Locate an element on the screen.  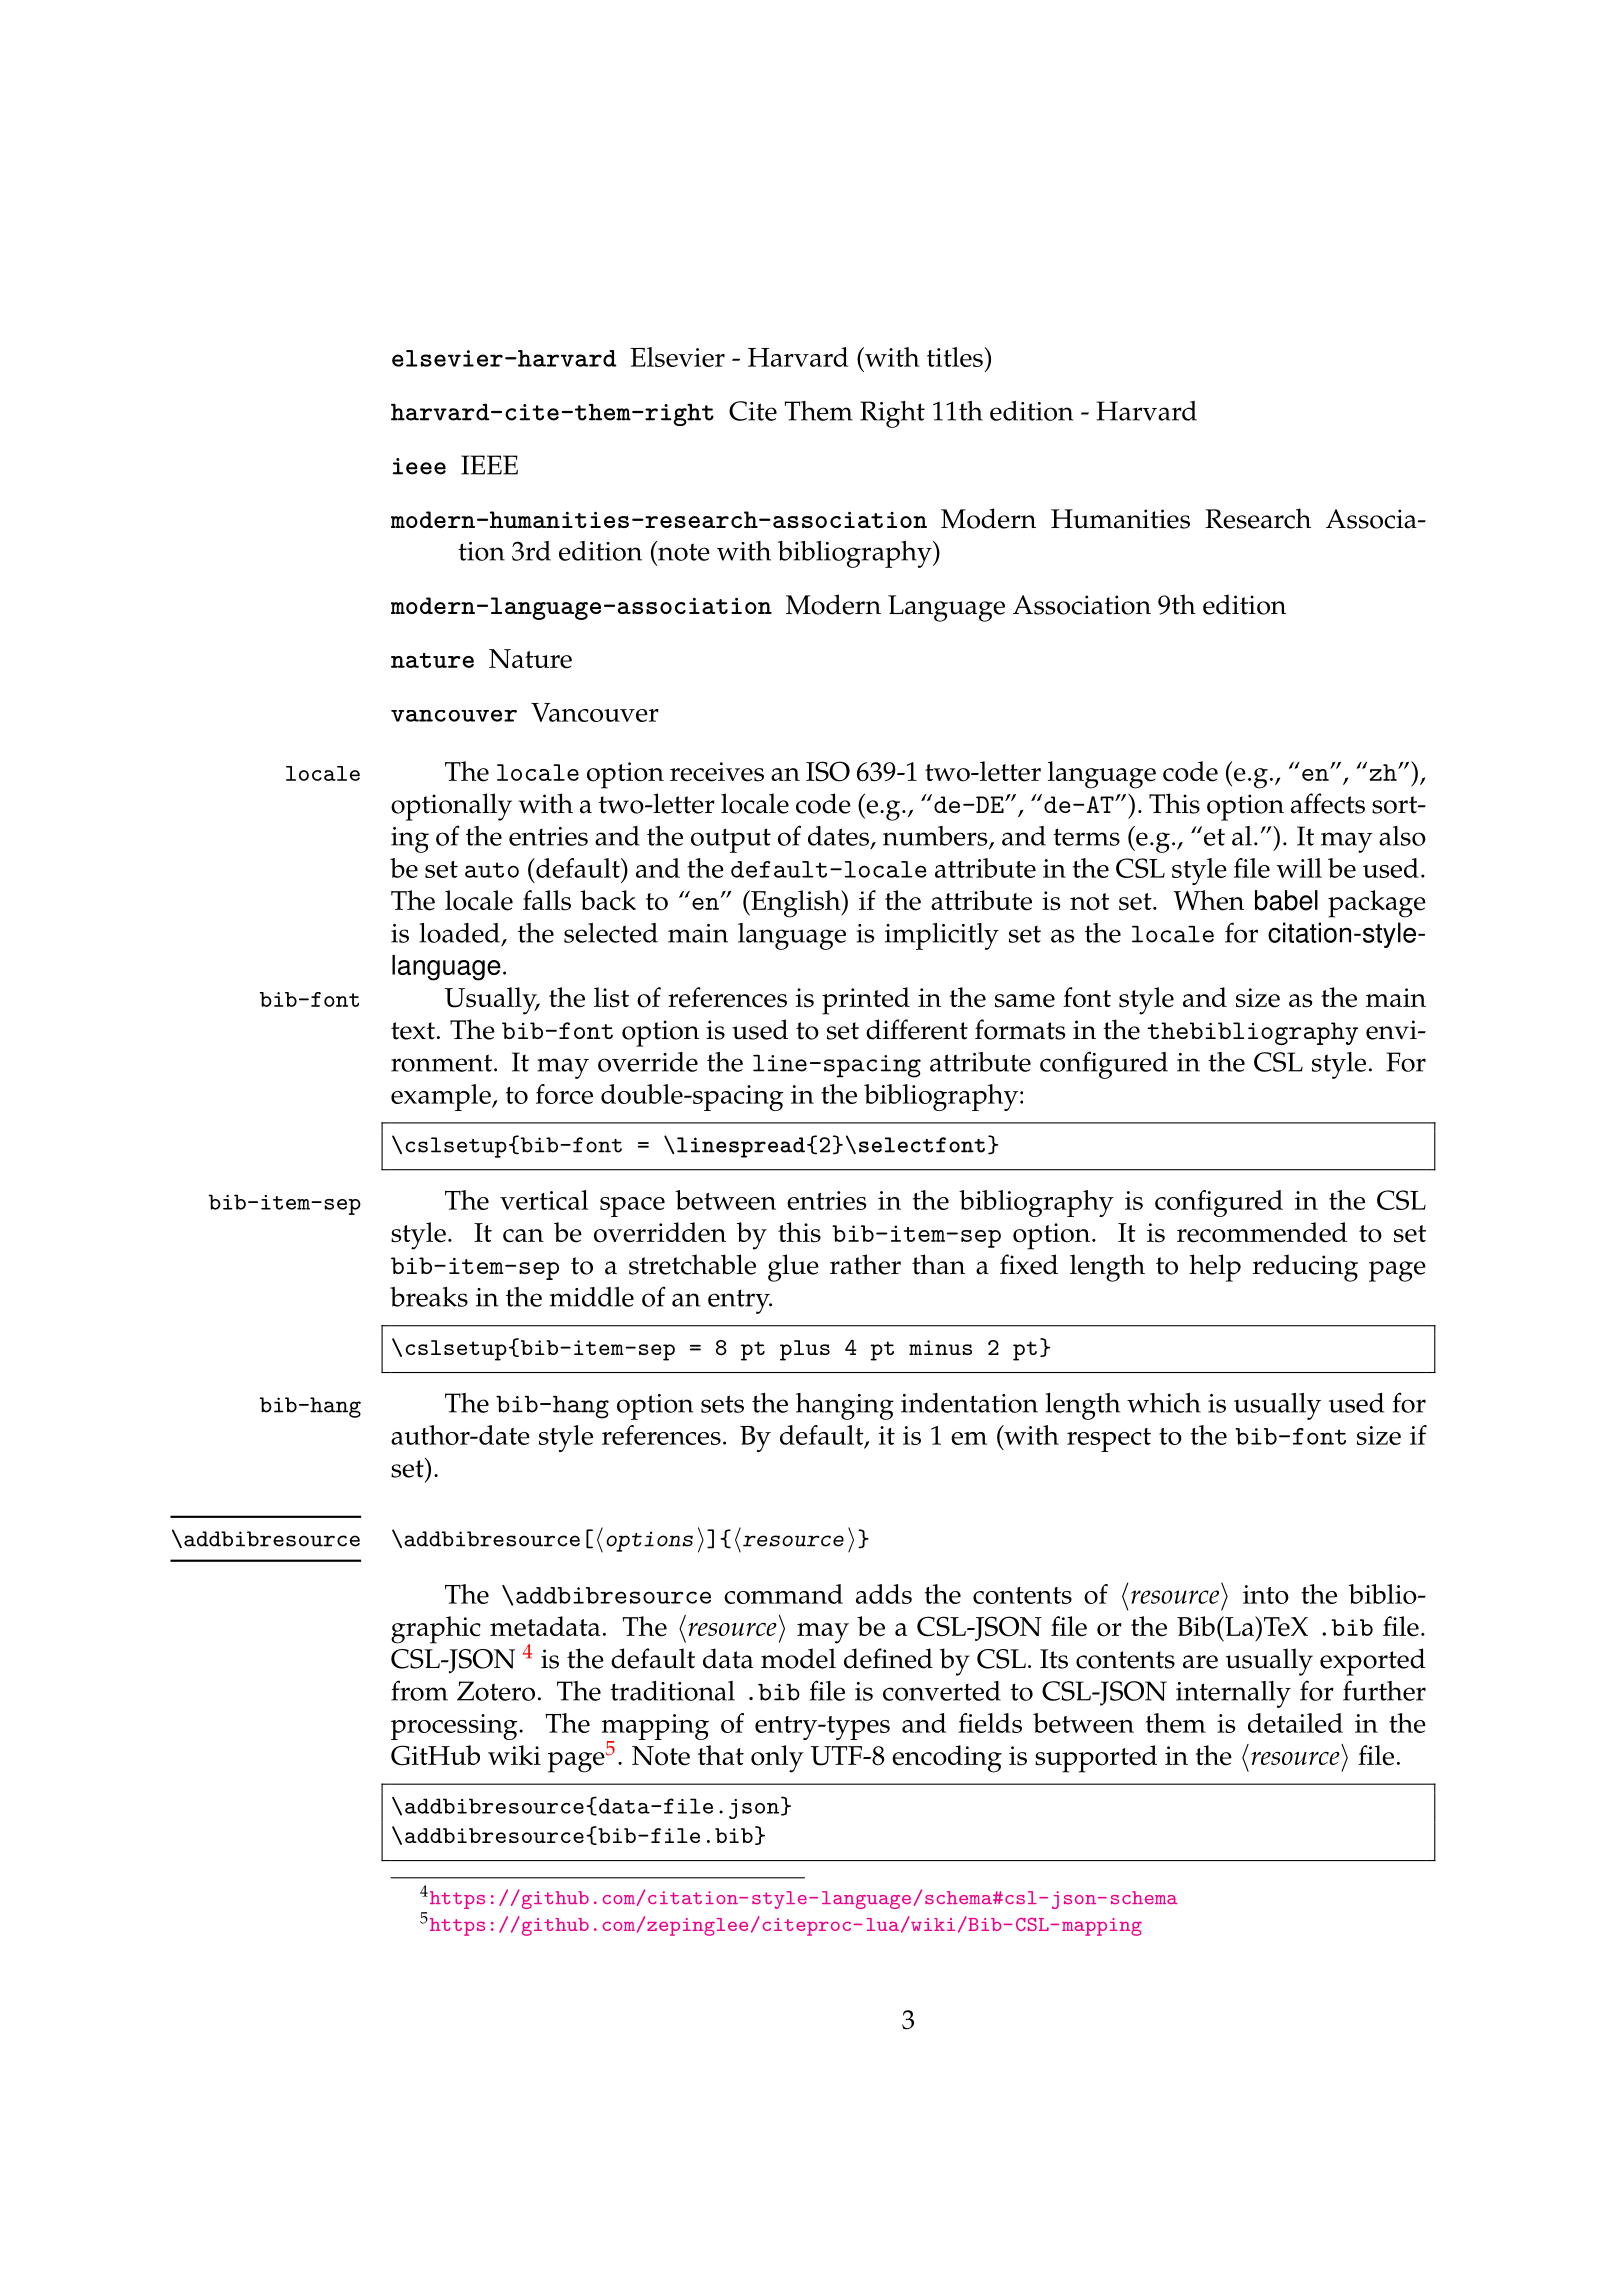
force is located at coordinates (564, 1094).
